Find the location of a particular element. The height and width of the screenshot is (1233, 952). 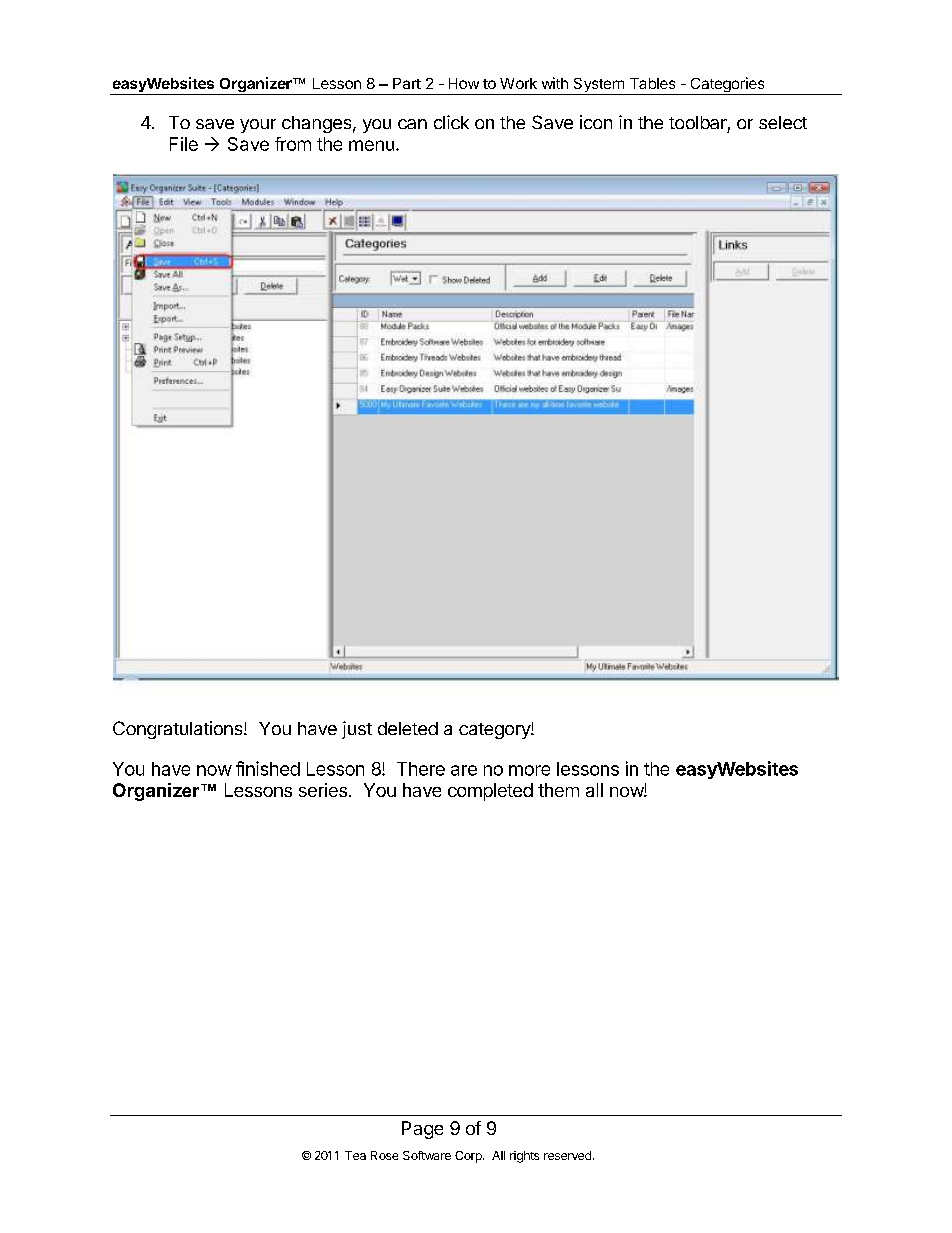

Categories is located at coordinates (727, 86).
